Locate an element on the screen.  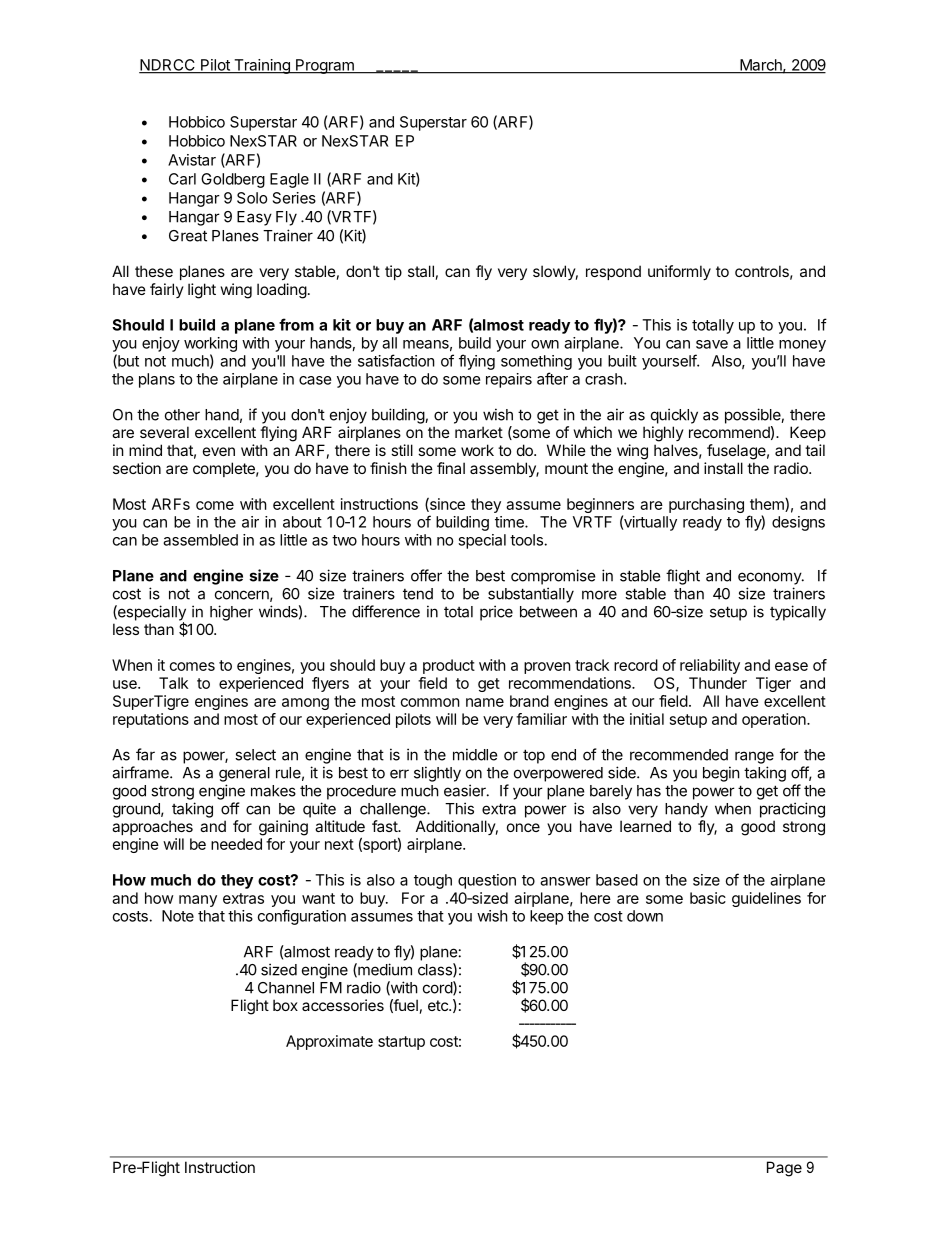
Approximate is located at coordinates (329, 1042).
